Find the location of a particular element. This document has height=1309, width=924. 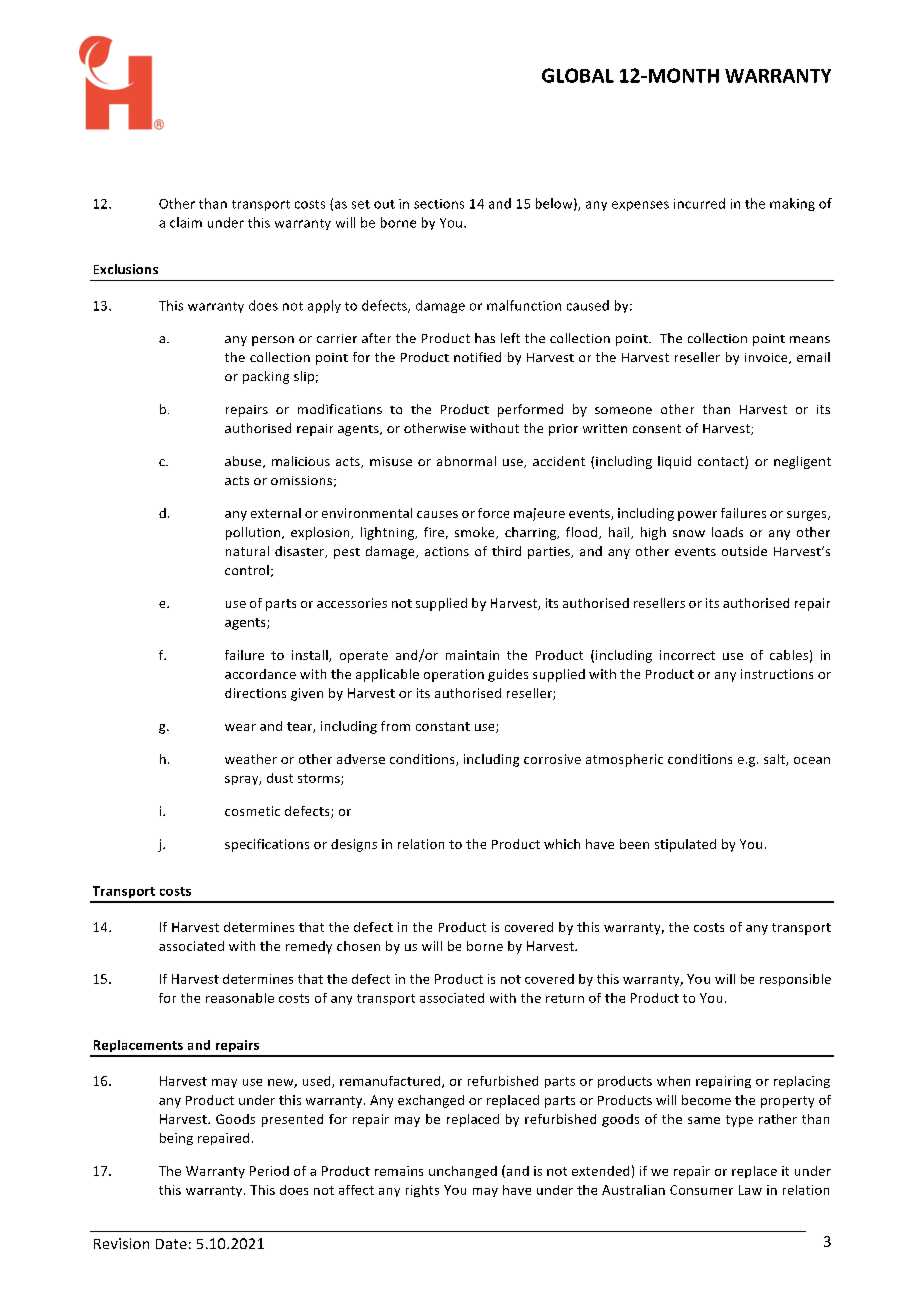

packing is located at coordinates (266, 377).
